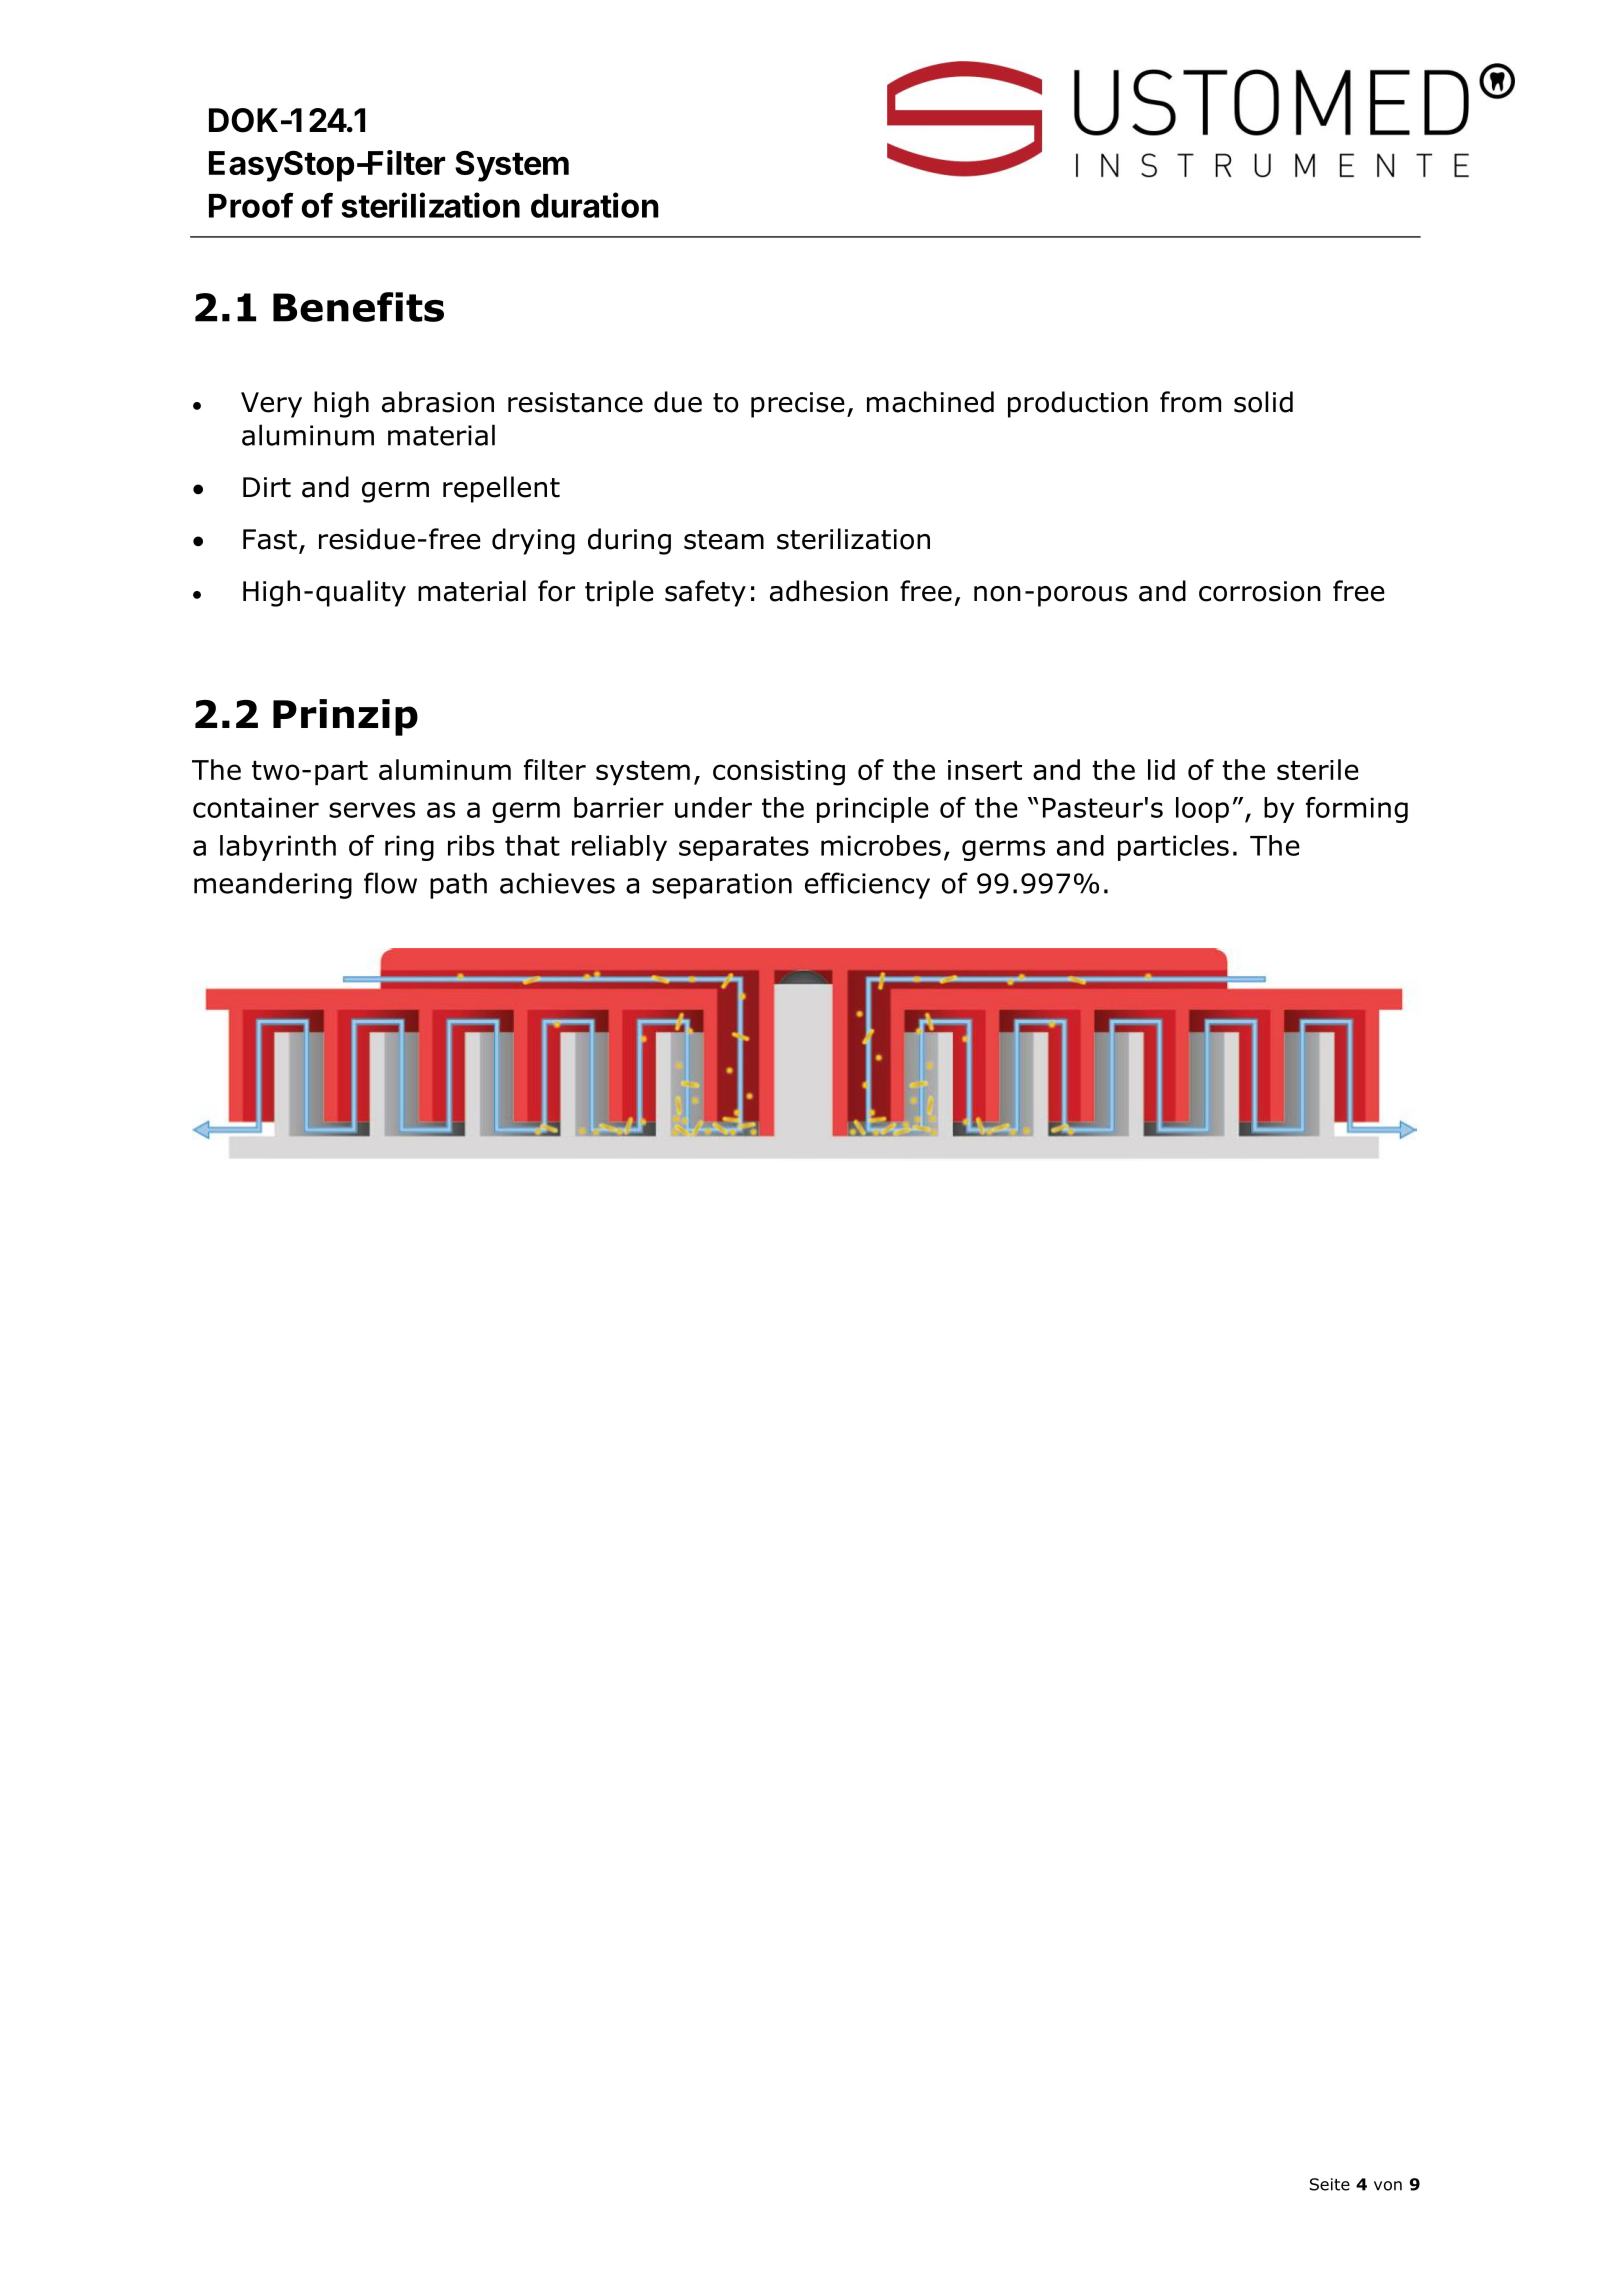 The image size is (1612, 2280). What do you see at coordinates (458, 885) in the screenshot?
I see `path` at bounding box center [458, 885].
